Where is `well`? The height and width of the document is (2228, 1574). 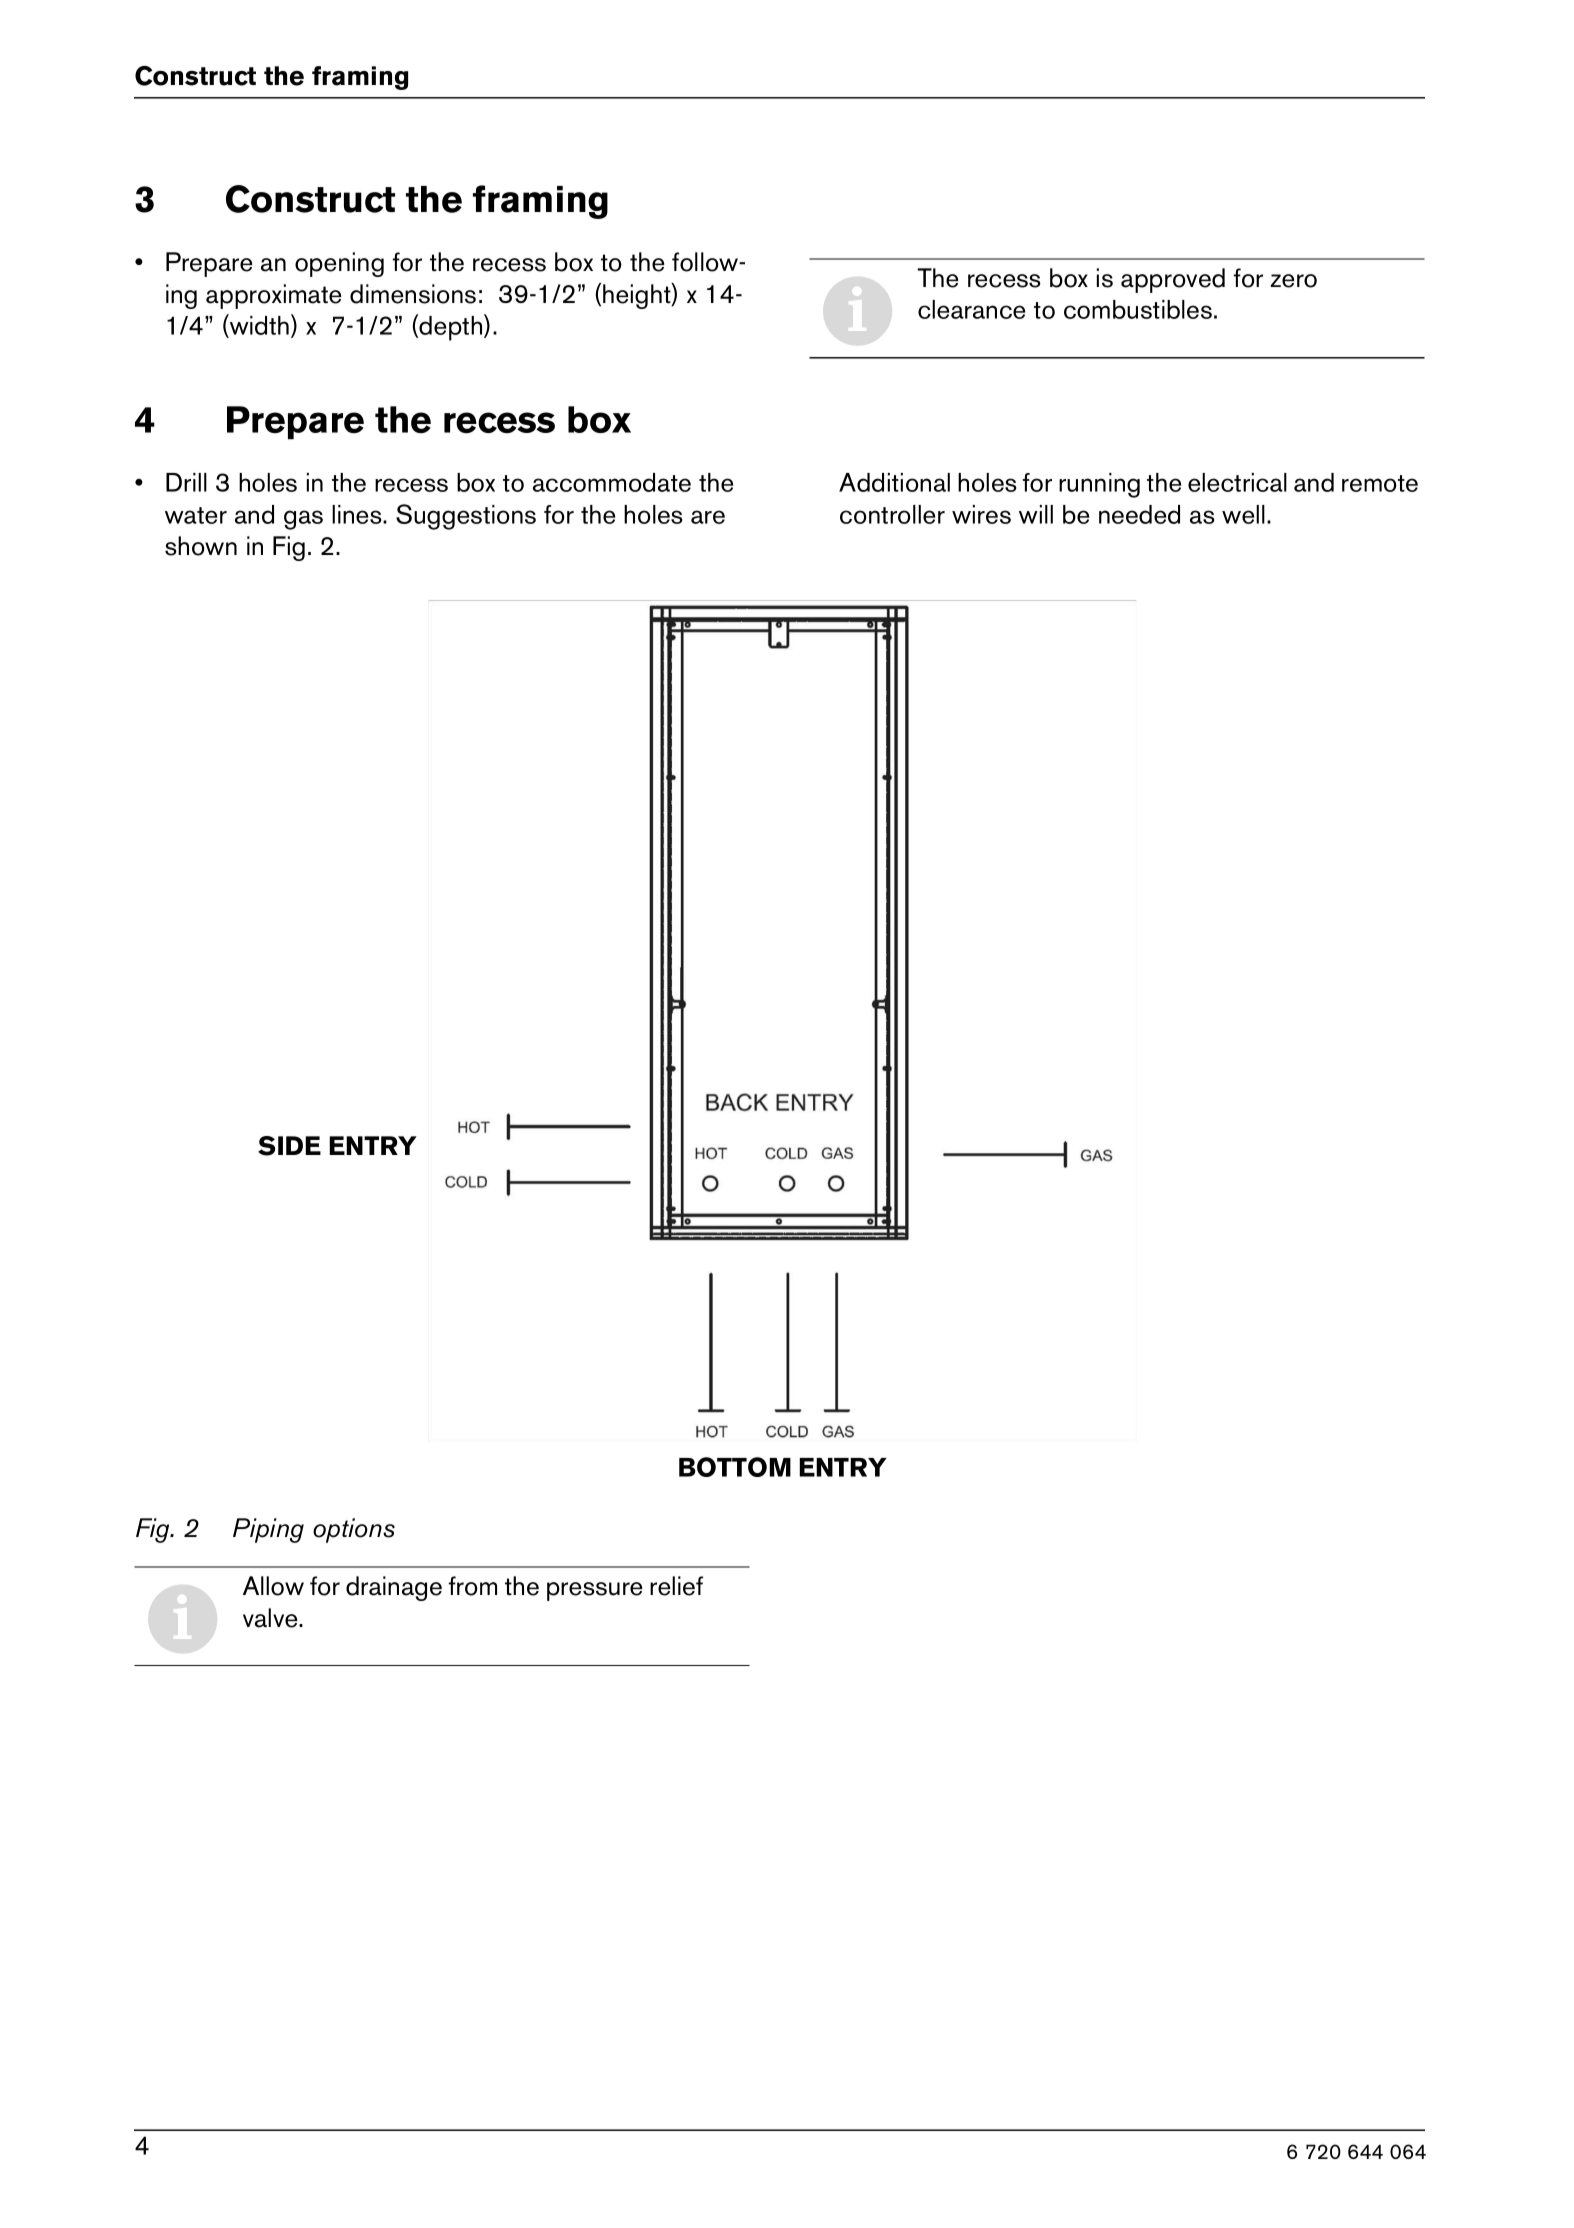
well is located at coordinates (1243, 514).
